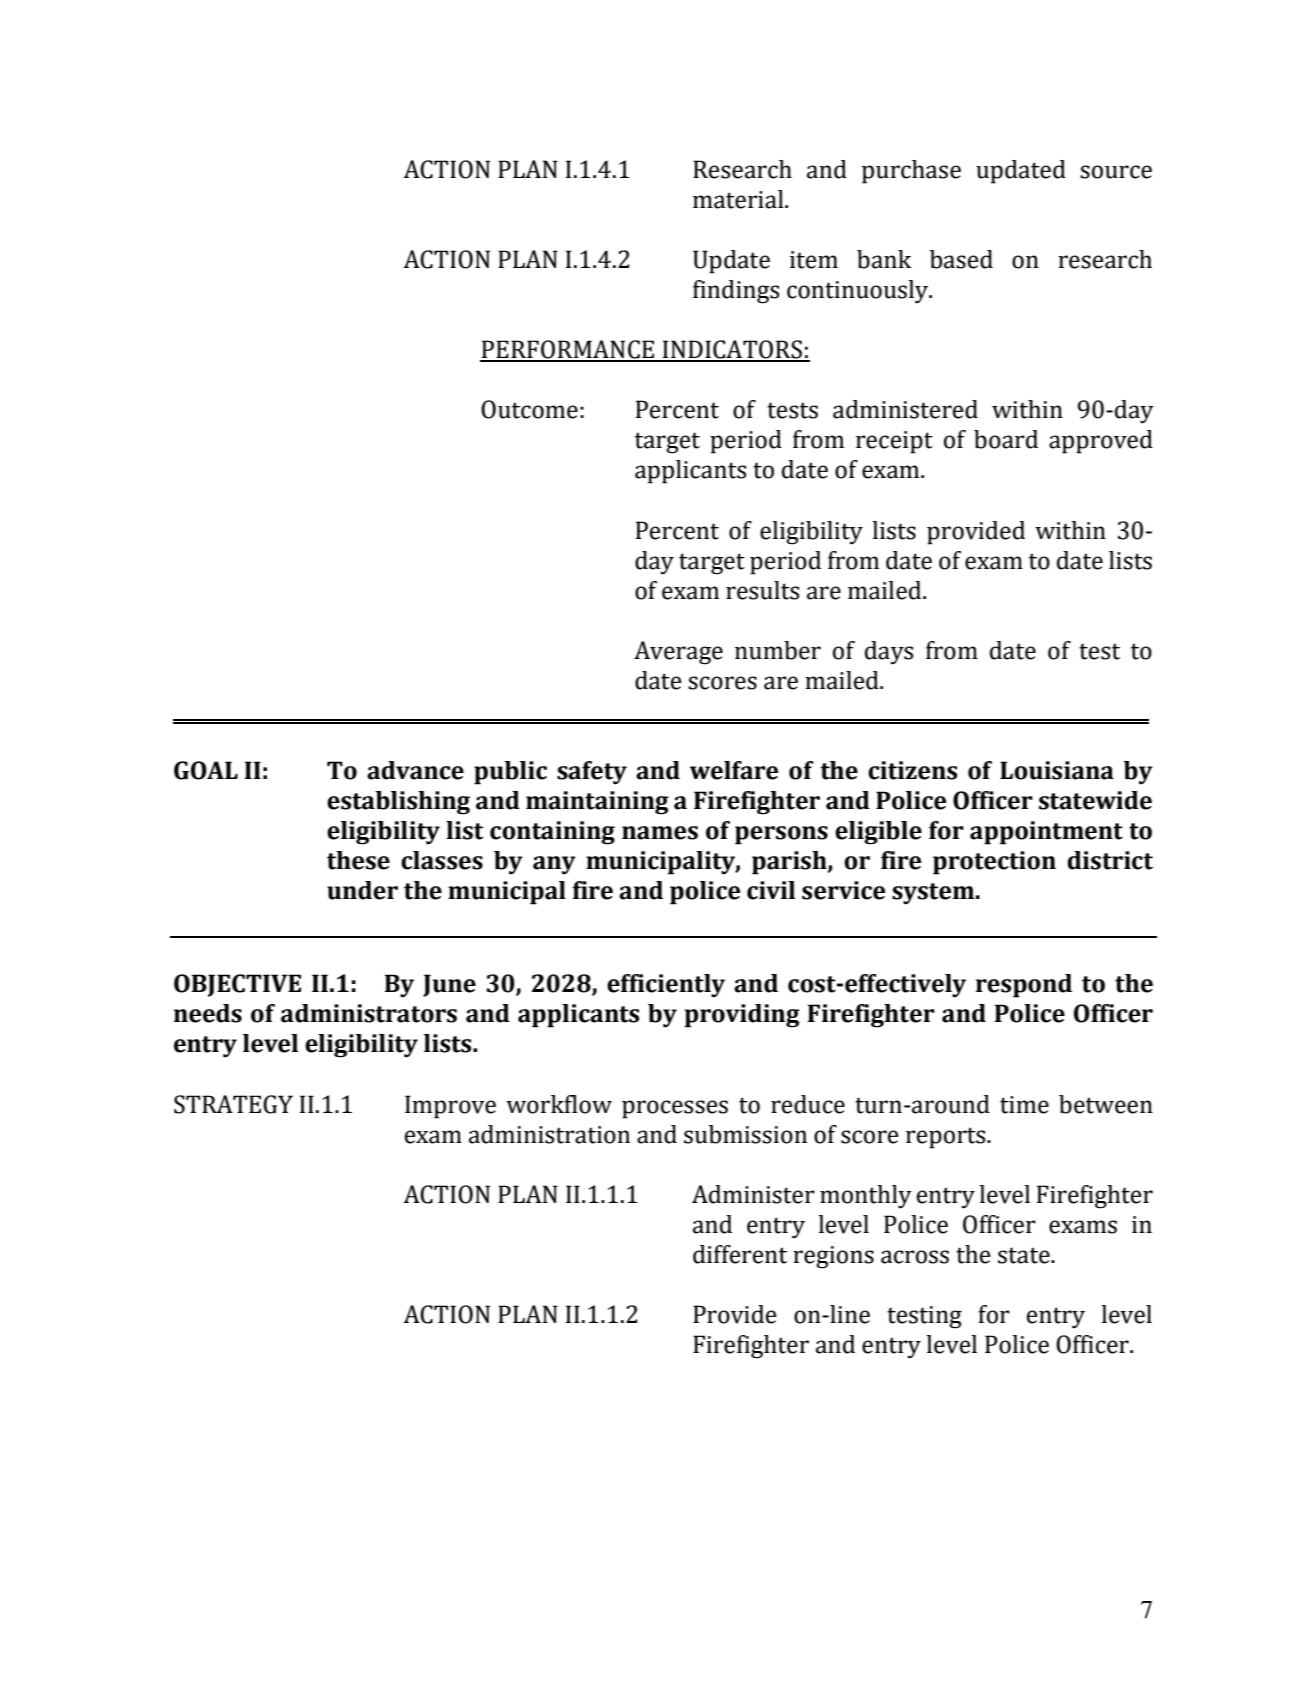 This screenshot has height=1691, width=1307. Describe the element at coordinates (233, 1104) in the screenshot. I see `STRATEGY` at that location.
